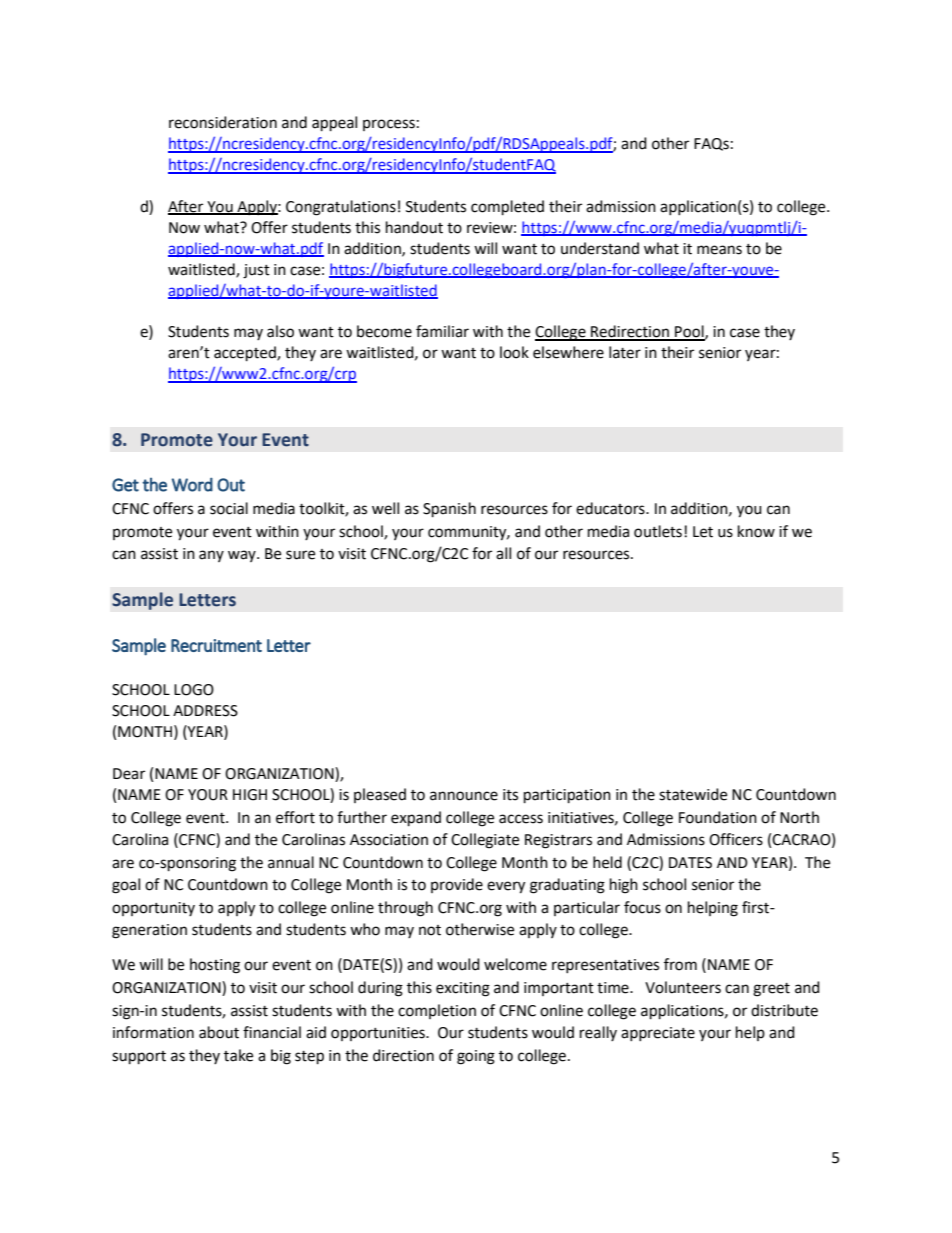  I want to click on look, so click(514, 352).
